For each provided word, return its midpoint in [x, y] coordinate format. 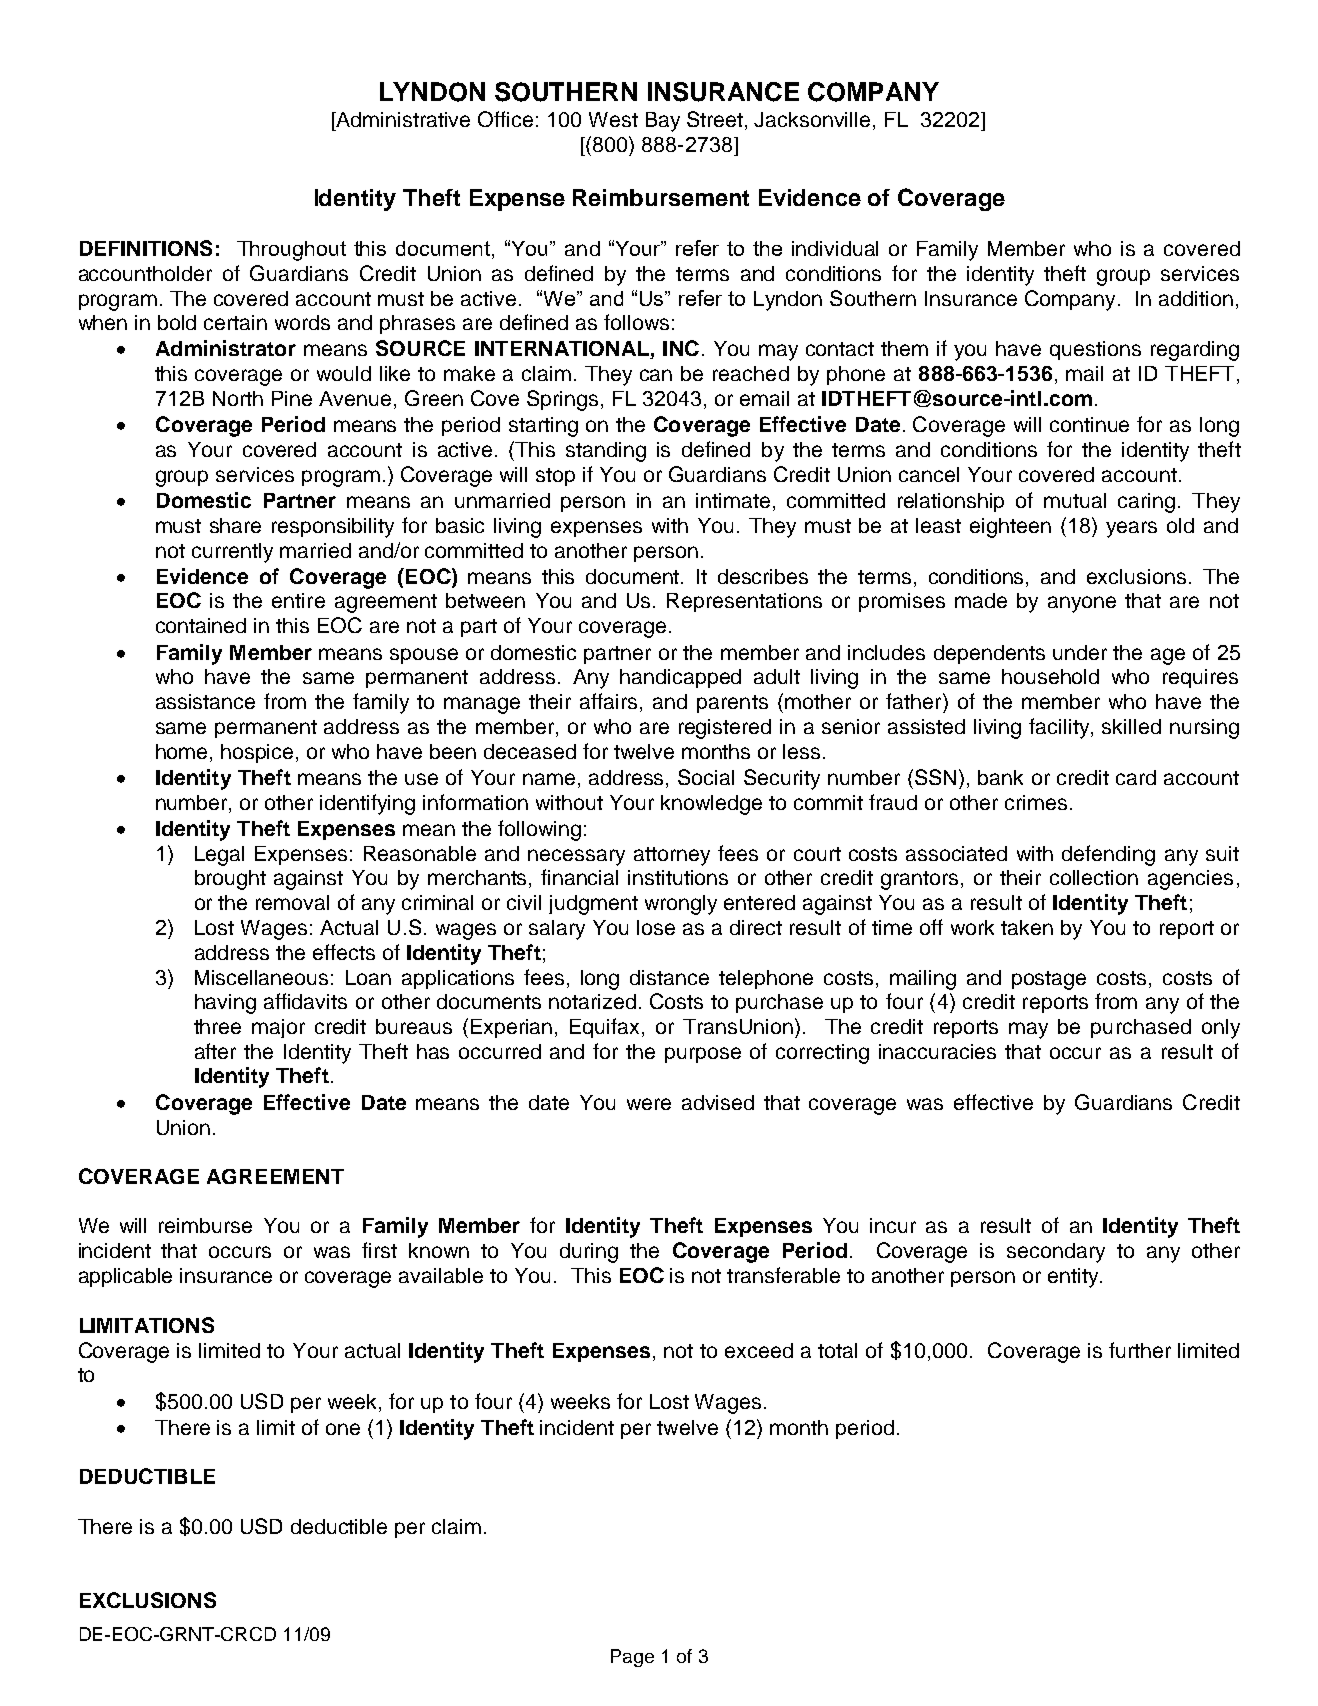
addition [1196, 298]
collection [1094, 877]
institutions [678, 877]
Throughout [291, 251]
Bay [663, 122]
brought [230, 880]
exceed [759, 1350]
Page [632, 1658]
